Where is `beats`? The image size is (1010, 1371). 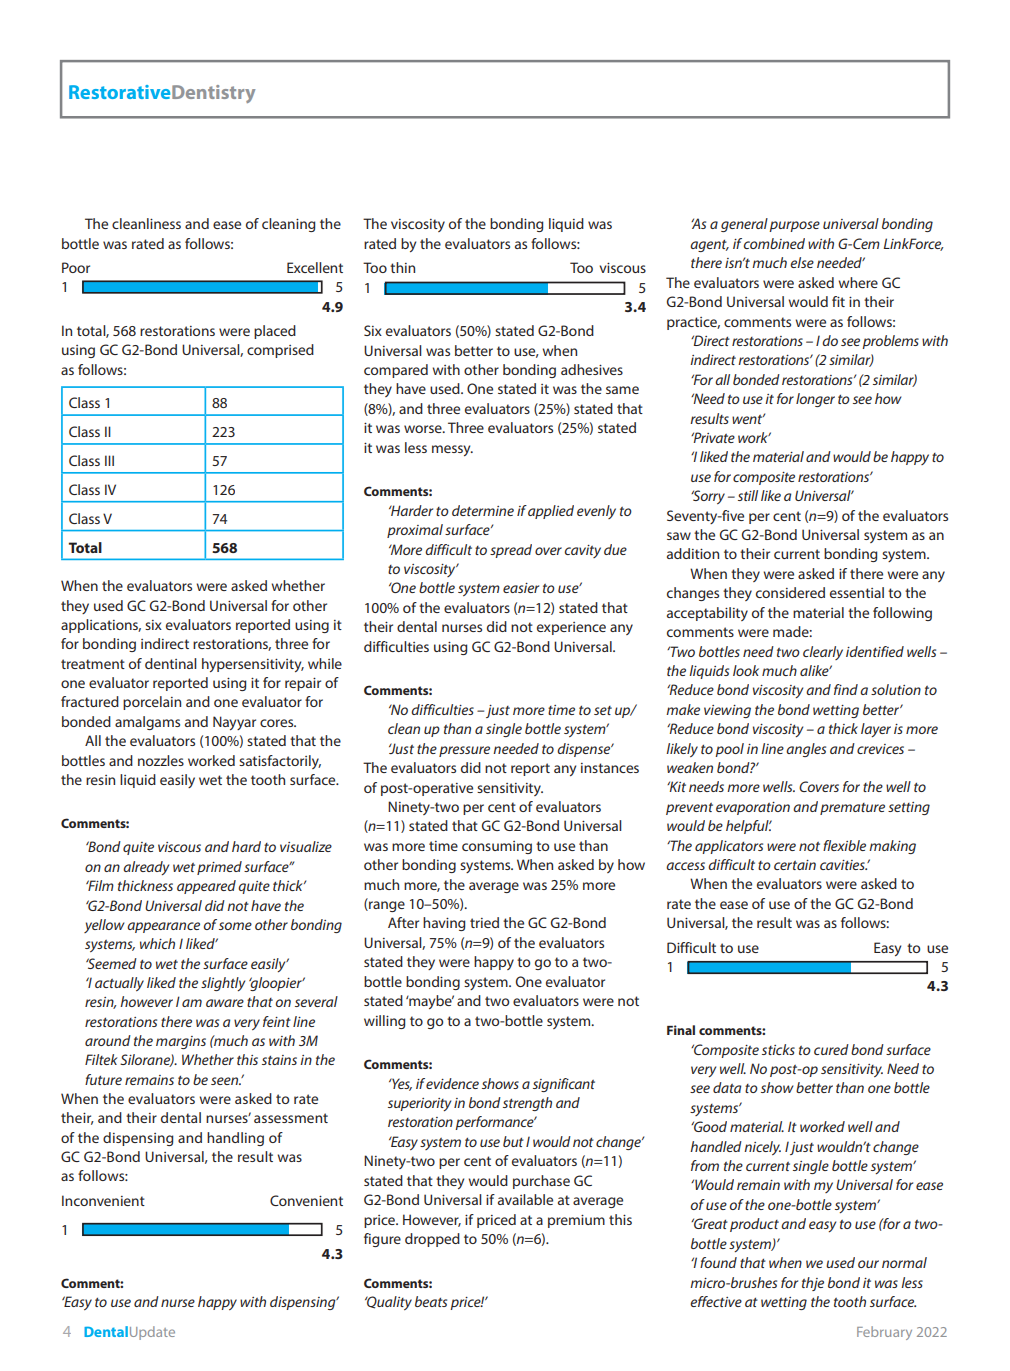
beats is located at coordinates (431, 1301).
